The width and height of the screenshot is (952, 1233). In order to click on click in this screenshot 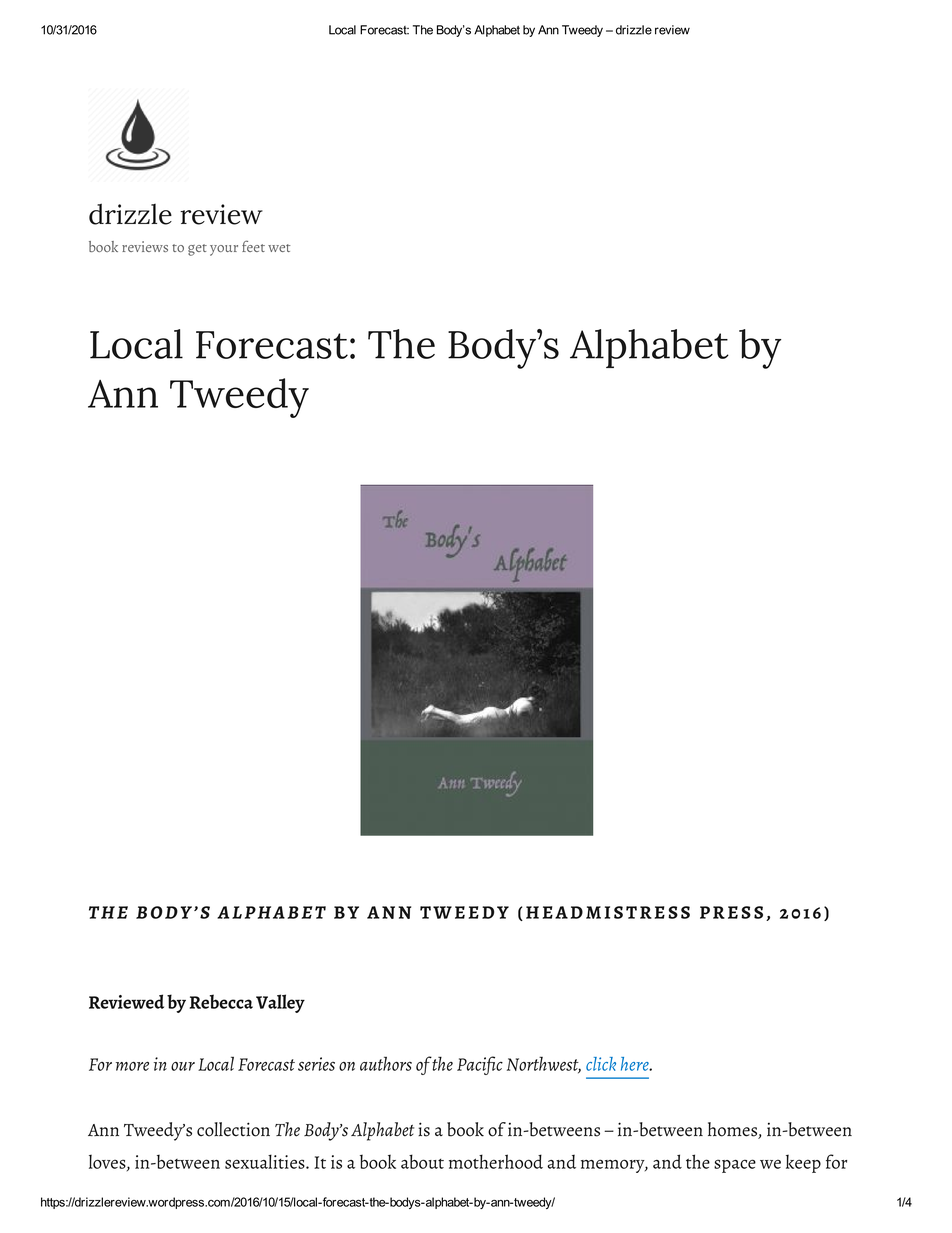, I will do `click(601, 1064)`.
